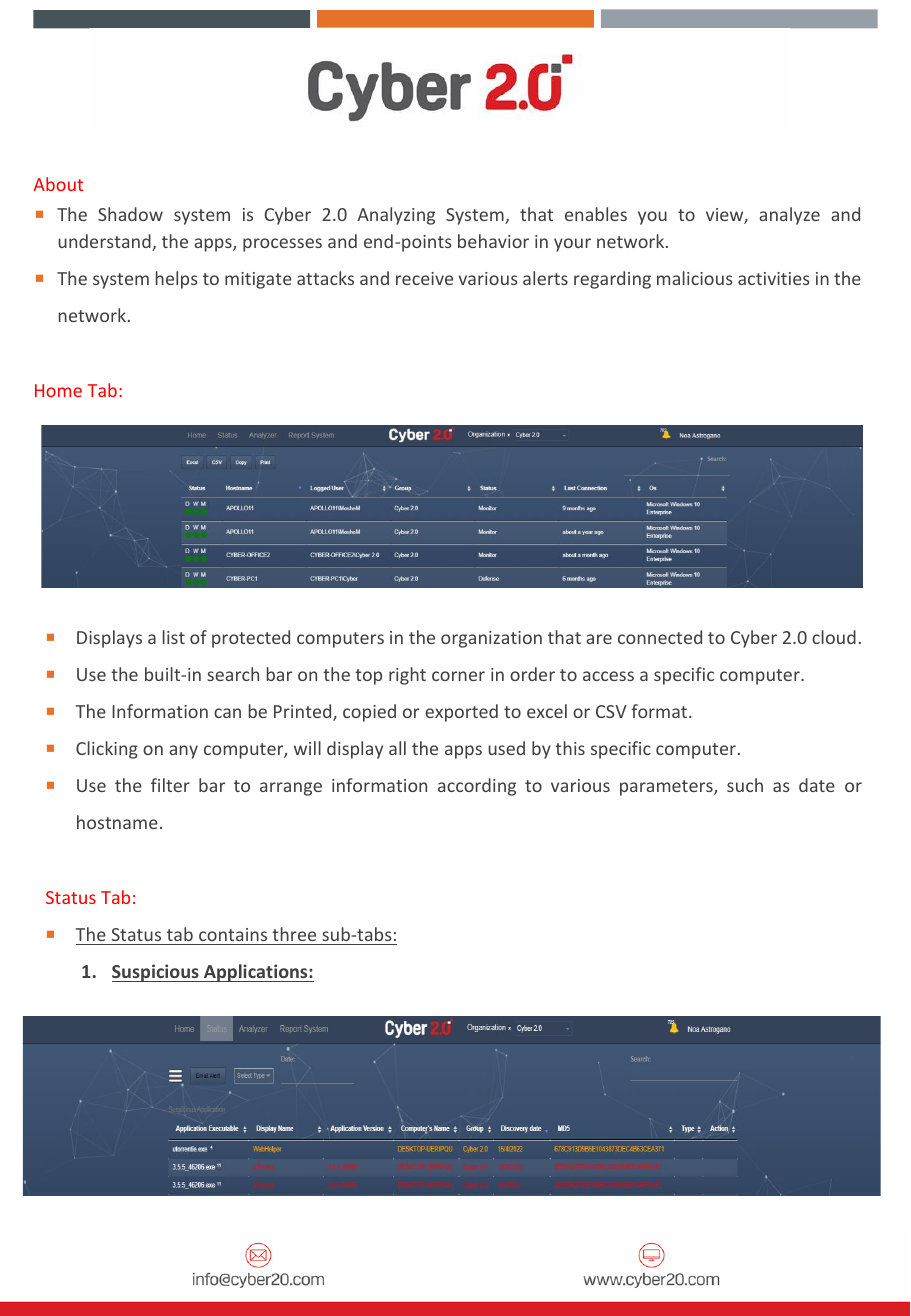  I want to click on three, so click(294, 934).
